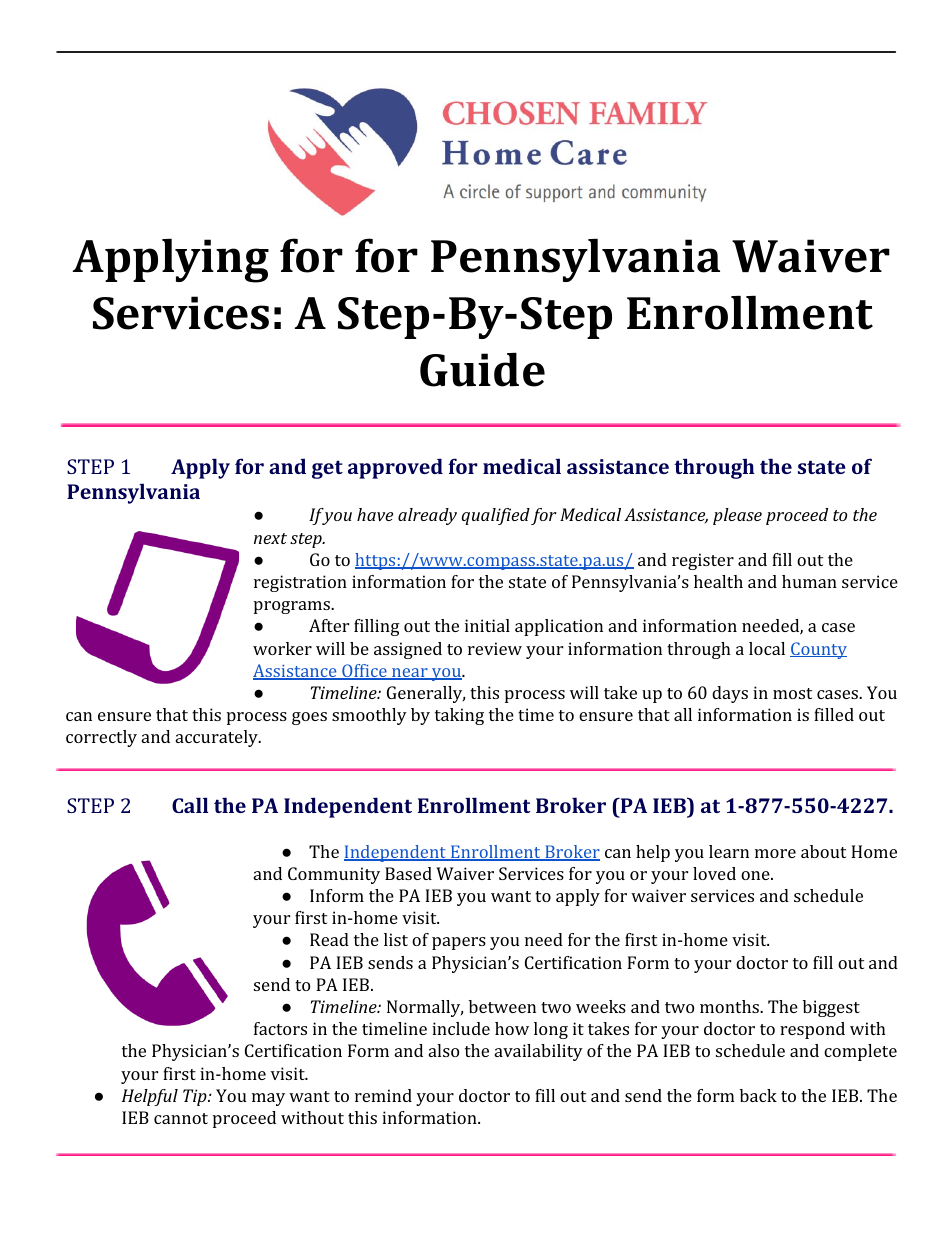 This image has height=1233, width=952. I want to click on get, so click(327, 469).
